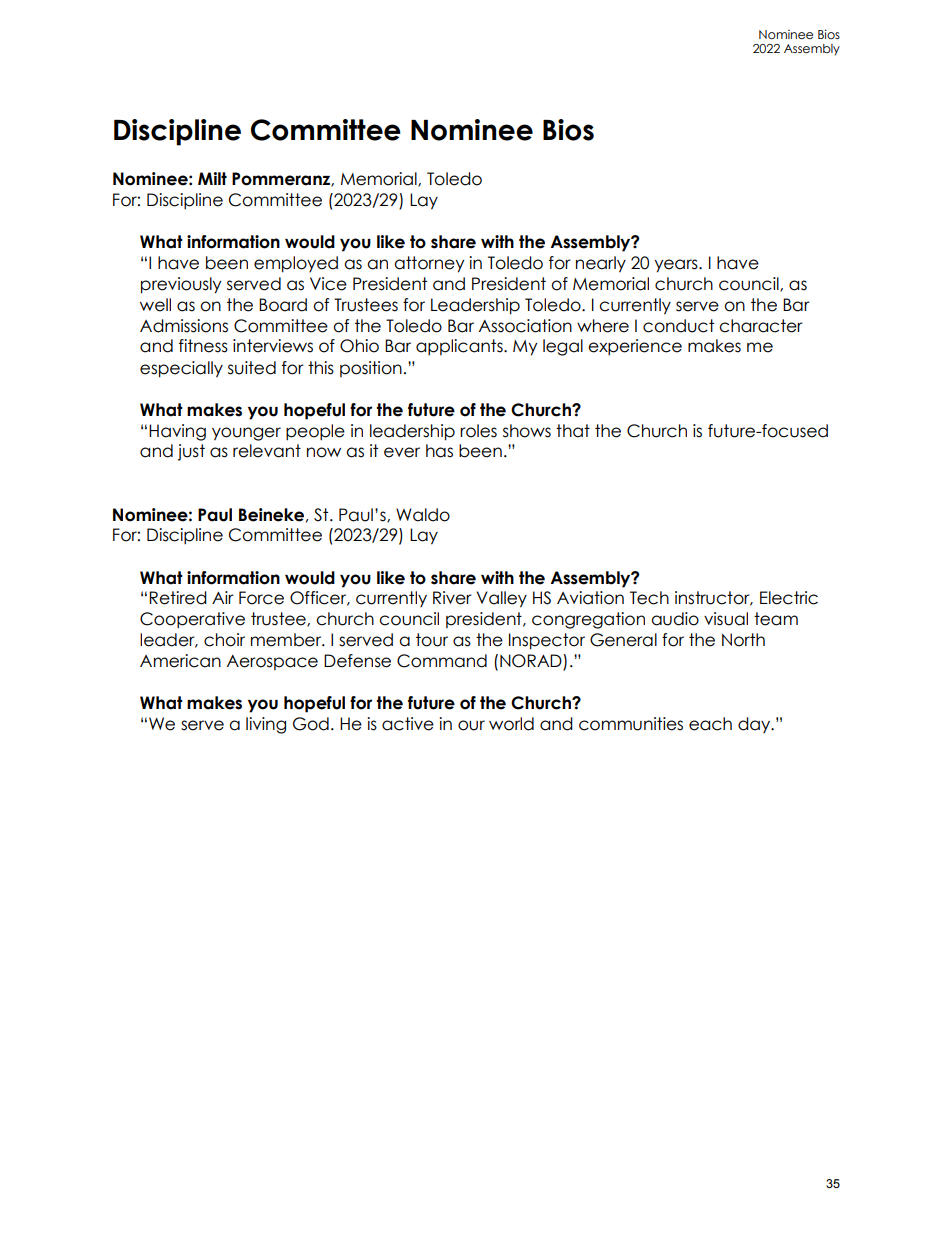 Image resolution: width=952 pixels, height=1233 pixels. What do you see at coordinates (649, 598) in the screenshot?
I see `Tech` at bounding box center [649, 598].
